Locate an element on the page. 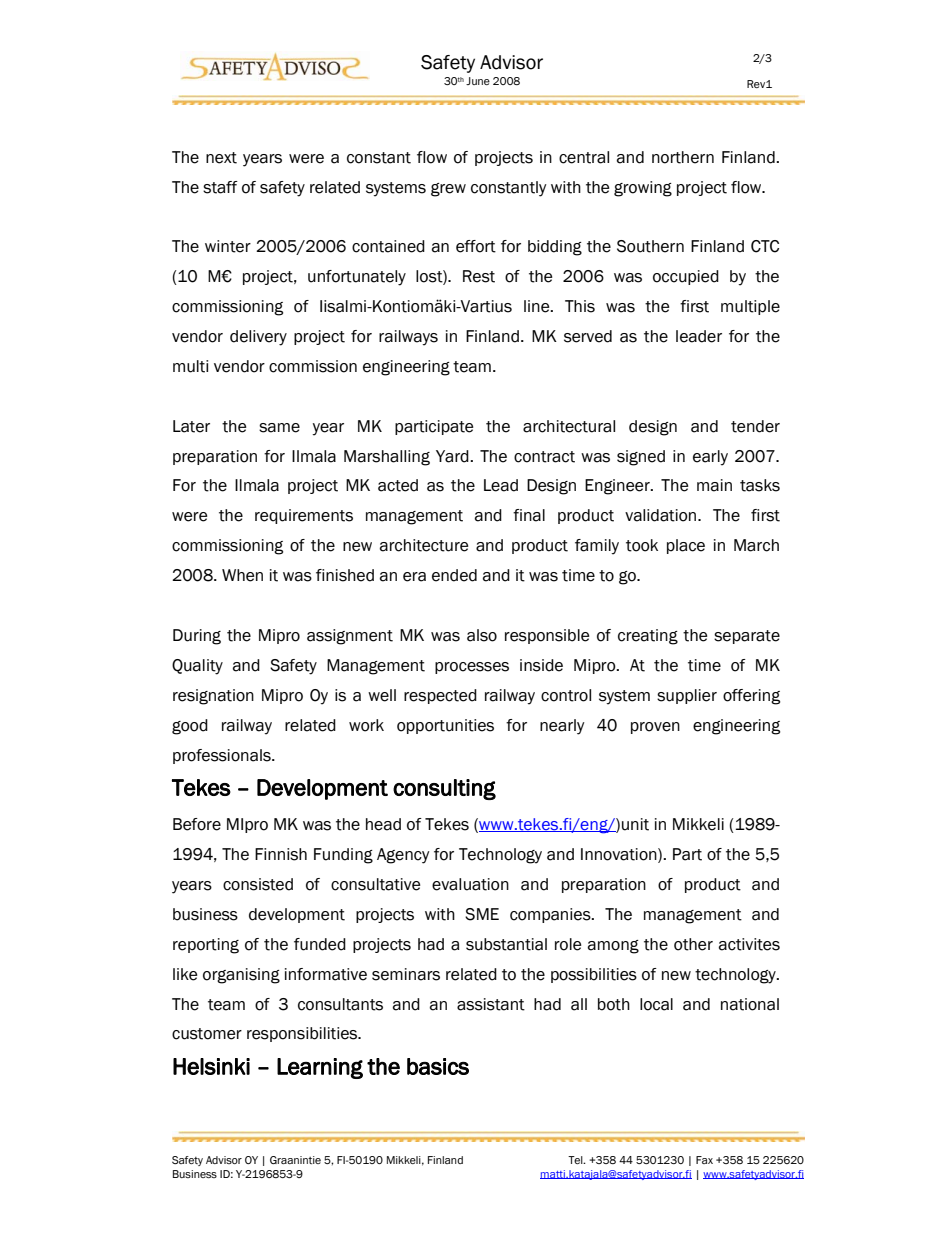 The width and height of the image is (952, 1233). same is located at coordinates (279, 428).
